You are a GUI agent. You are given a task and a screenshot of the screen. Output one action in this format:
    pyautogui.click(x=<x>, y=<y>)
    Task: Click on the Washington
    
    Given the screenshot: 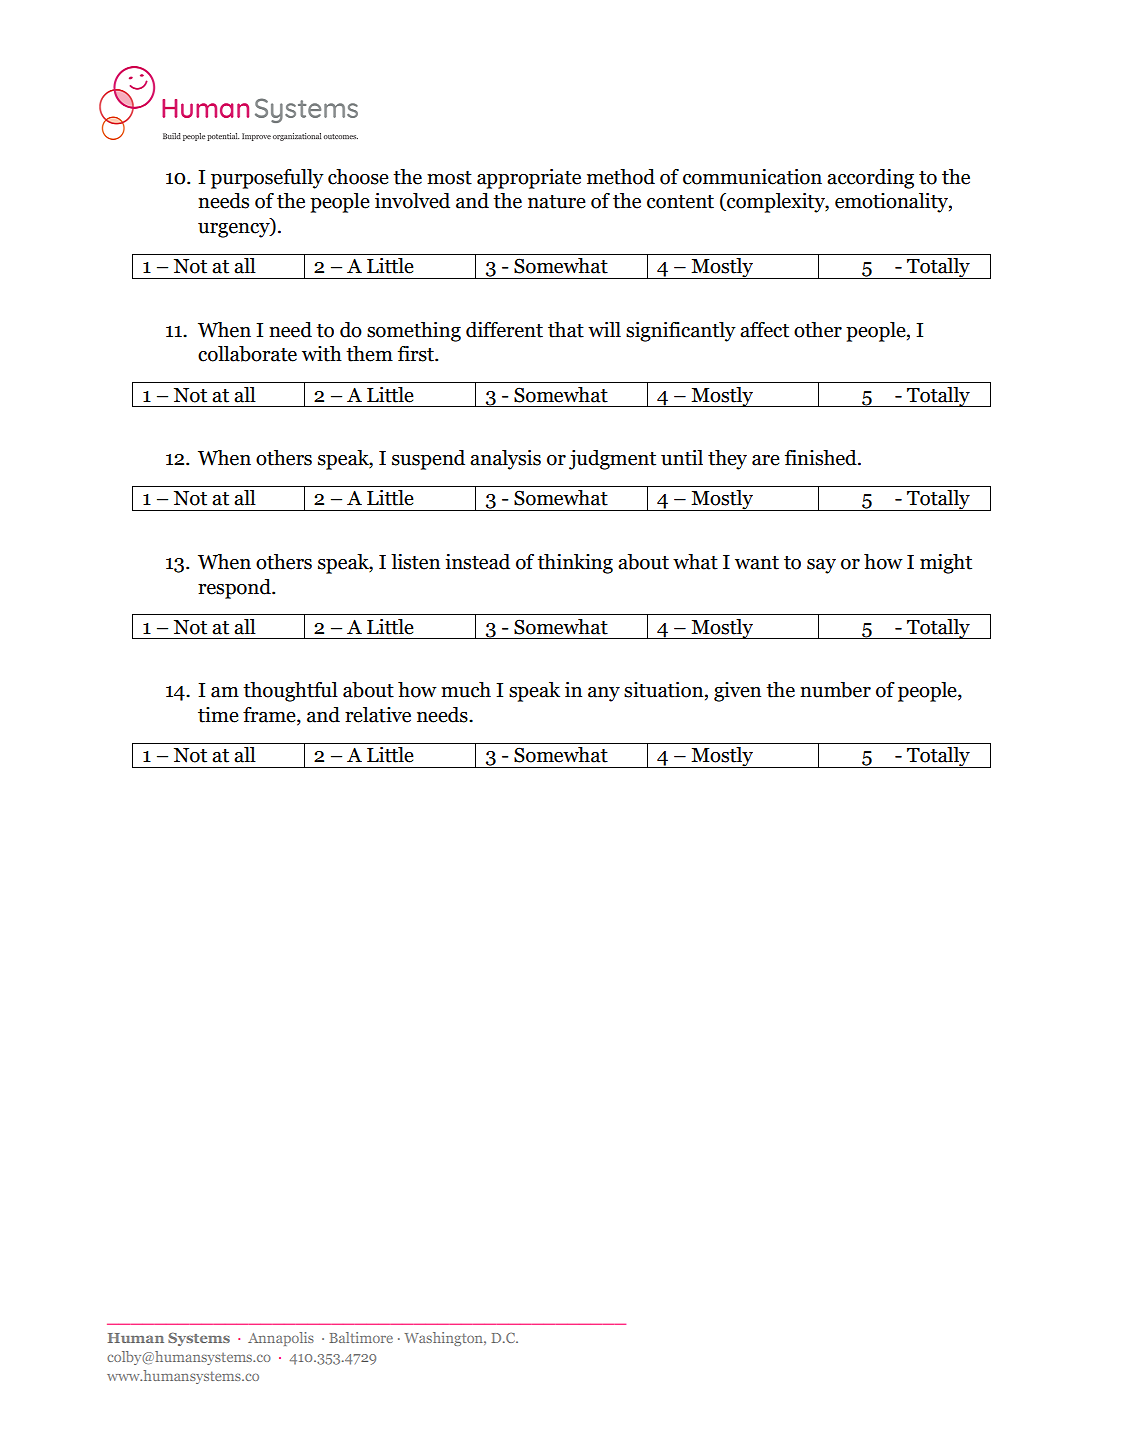 What is the action you would take?
    pyautogui.click(x=445, y=1339)
